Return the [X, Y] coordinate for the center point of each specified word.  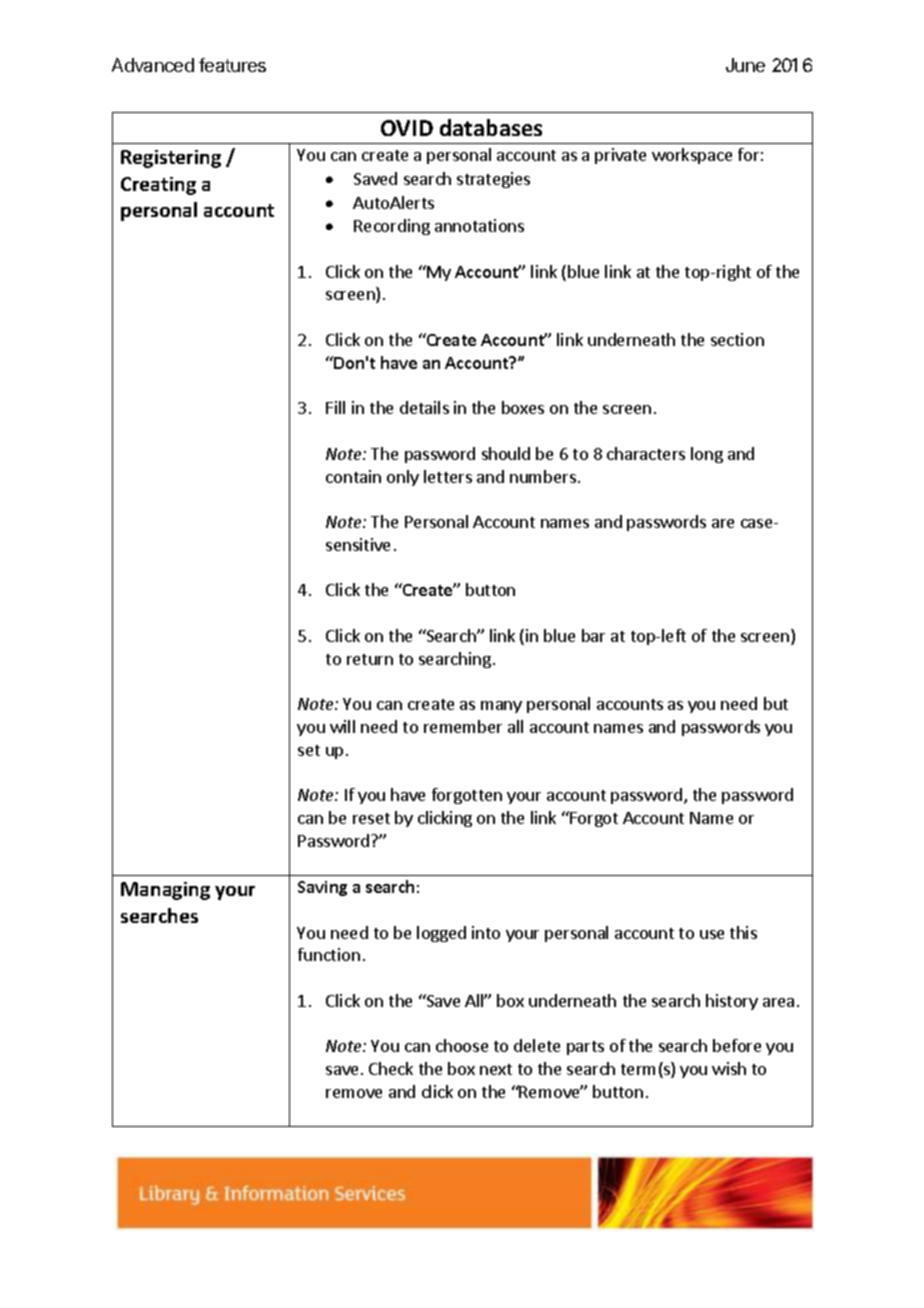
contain [353, 476]
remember [463, 726]
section [737, 339]
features [232, 65]
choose [462, 1045]
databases [491, 127]
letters [448, 476]
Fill [335, 407]
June [745, 65]
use [712, 934]
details [424, 407]
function [329, 954]
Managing [165, 891]
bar [593, 635]
